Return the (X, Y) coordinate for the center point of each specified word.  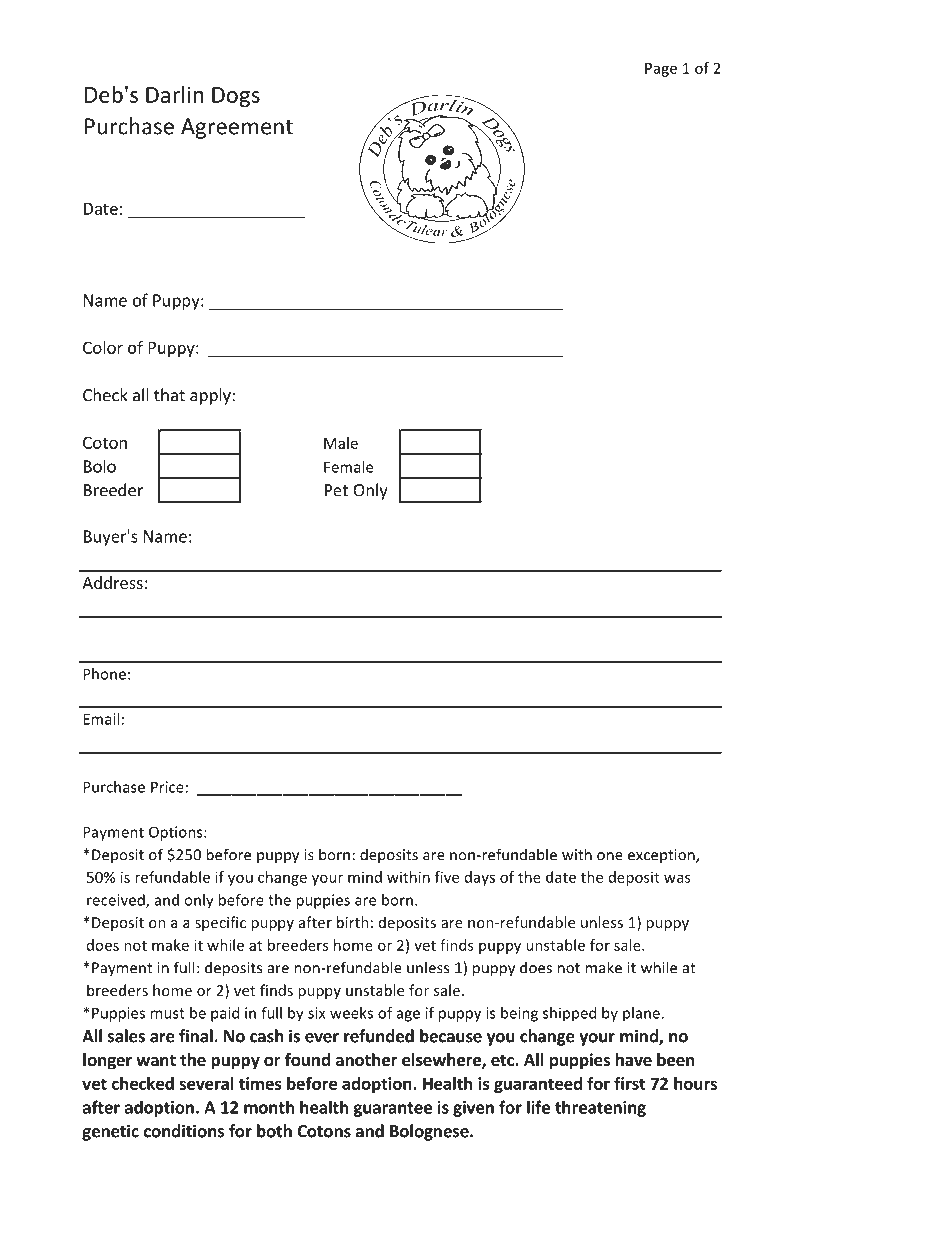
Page (661, 70)
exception (662, 856)
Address (112, 582)
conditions (184, 1131)
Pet (336, 490)
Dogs (236, 97)
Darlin (175, 94)
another (366, 1060)
